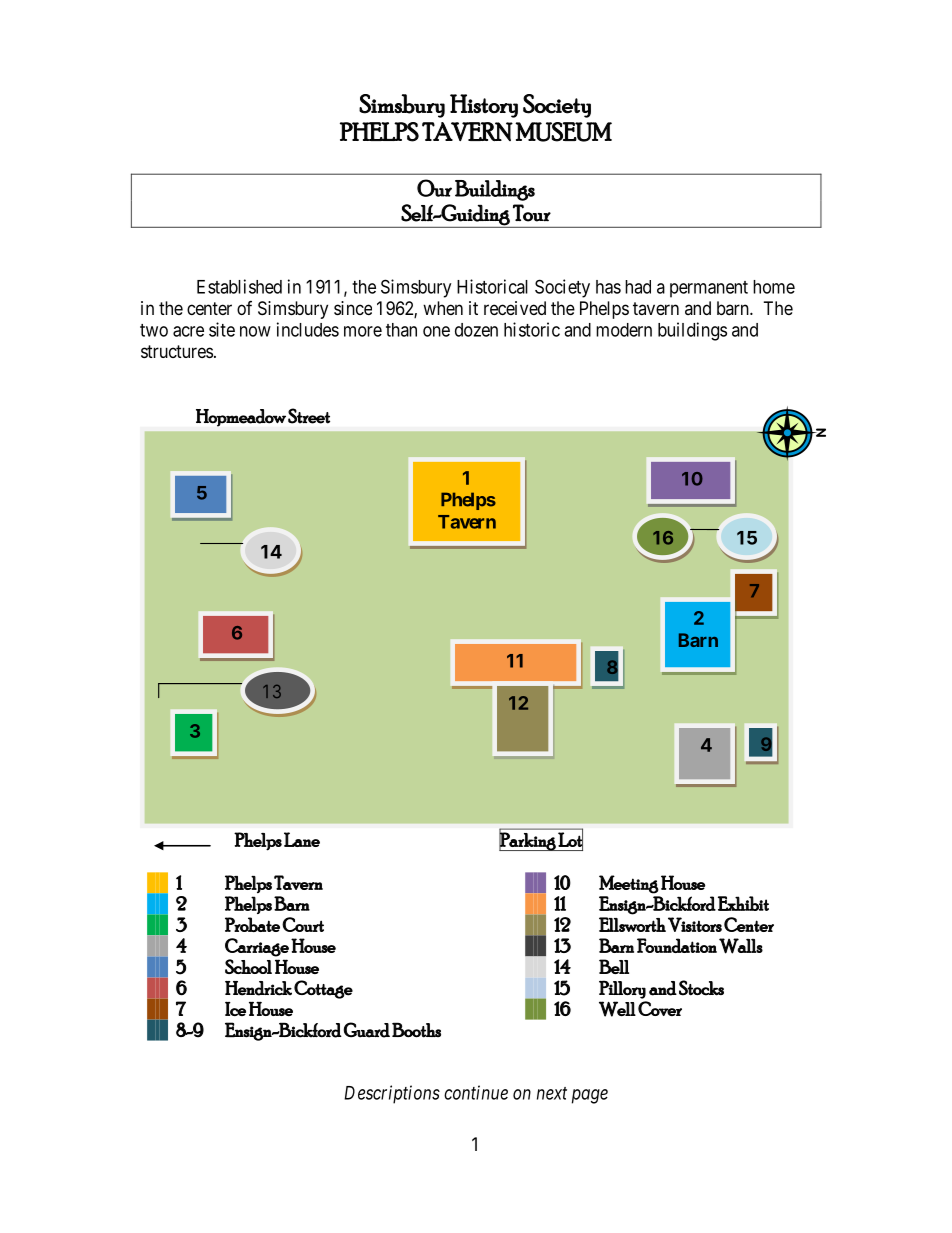 The width and height of the image is (952, 1233). What do you see at coordinates (309, 416) in the image?
I see `Street` at bounding box center [309, 416].
